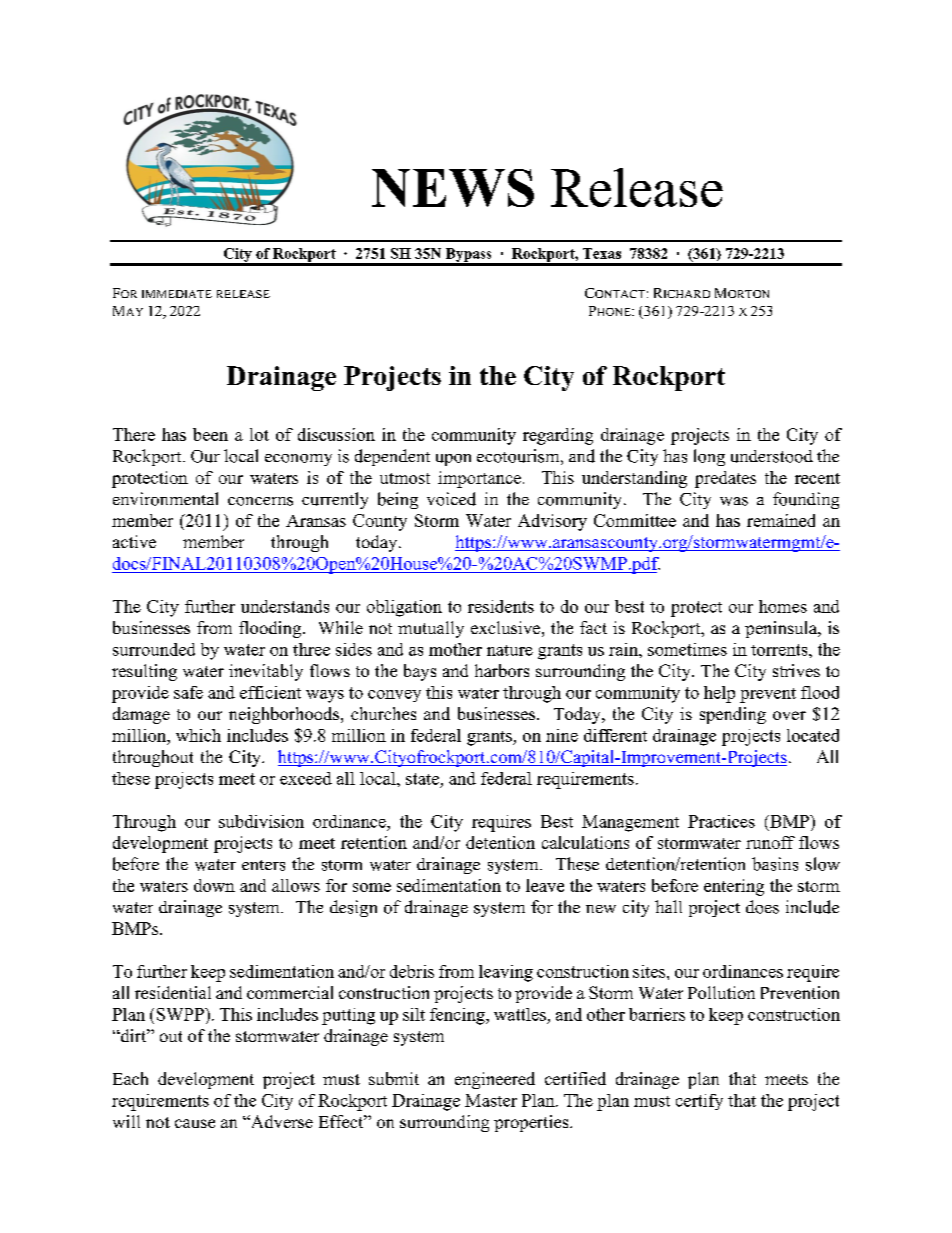 This screenshot has height=1233, width=952. What do you see at coordinates (177, 294) in the screenshot?
I see `IMMEDIATE` at bounding box center [177, 294].
